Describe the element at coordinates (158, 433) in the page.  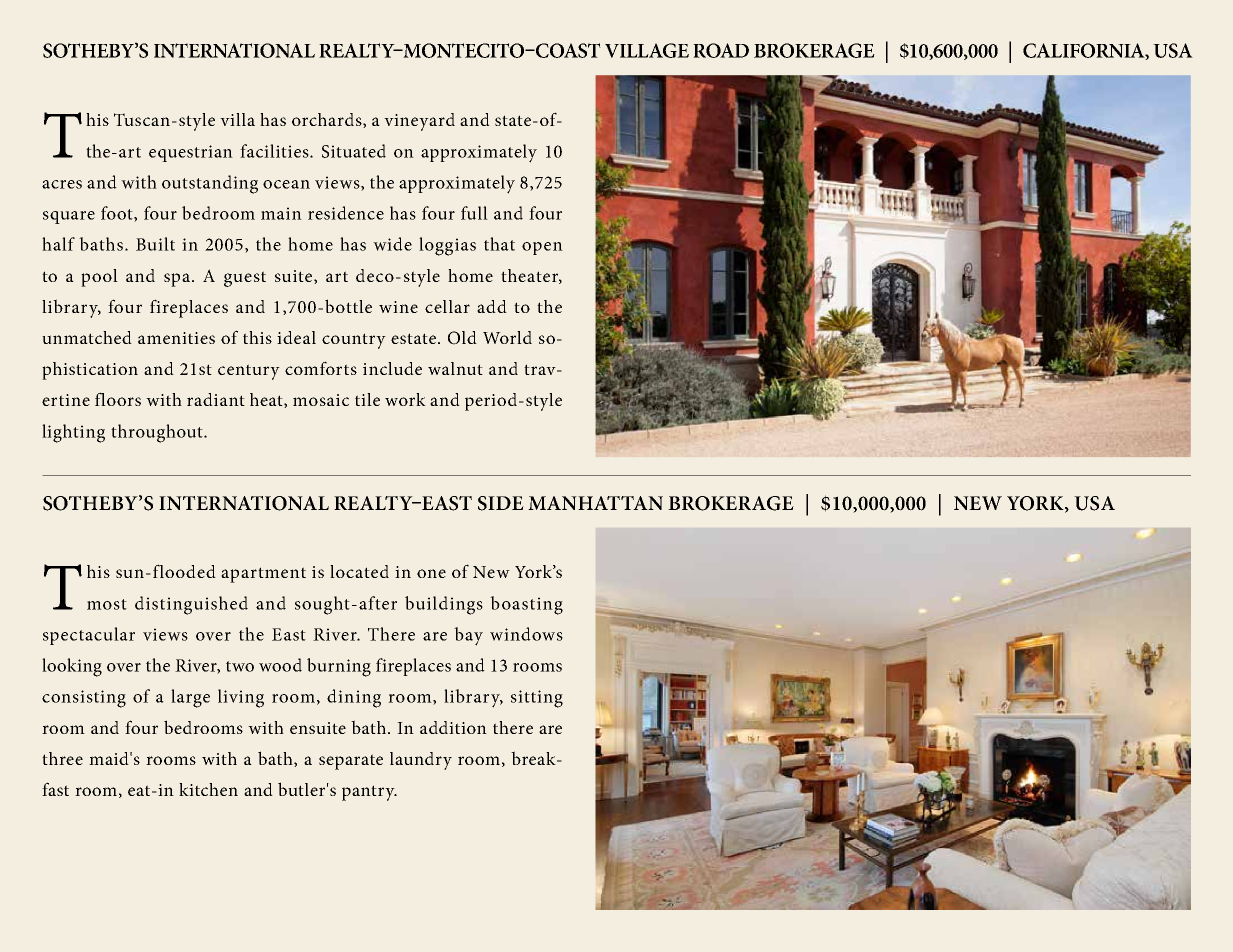
I see `throughout` at that location.
